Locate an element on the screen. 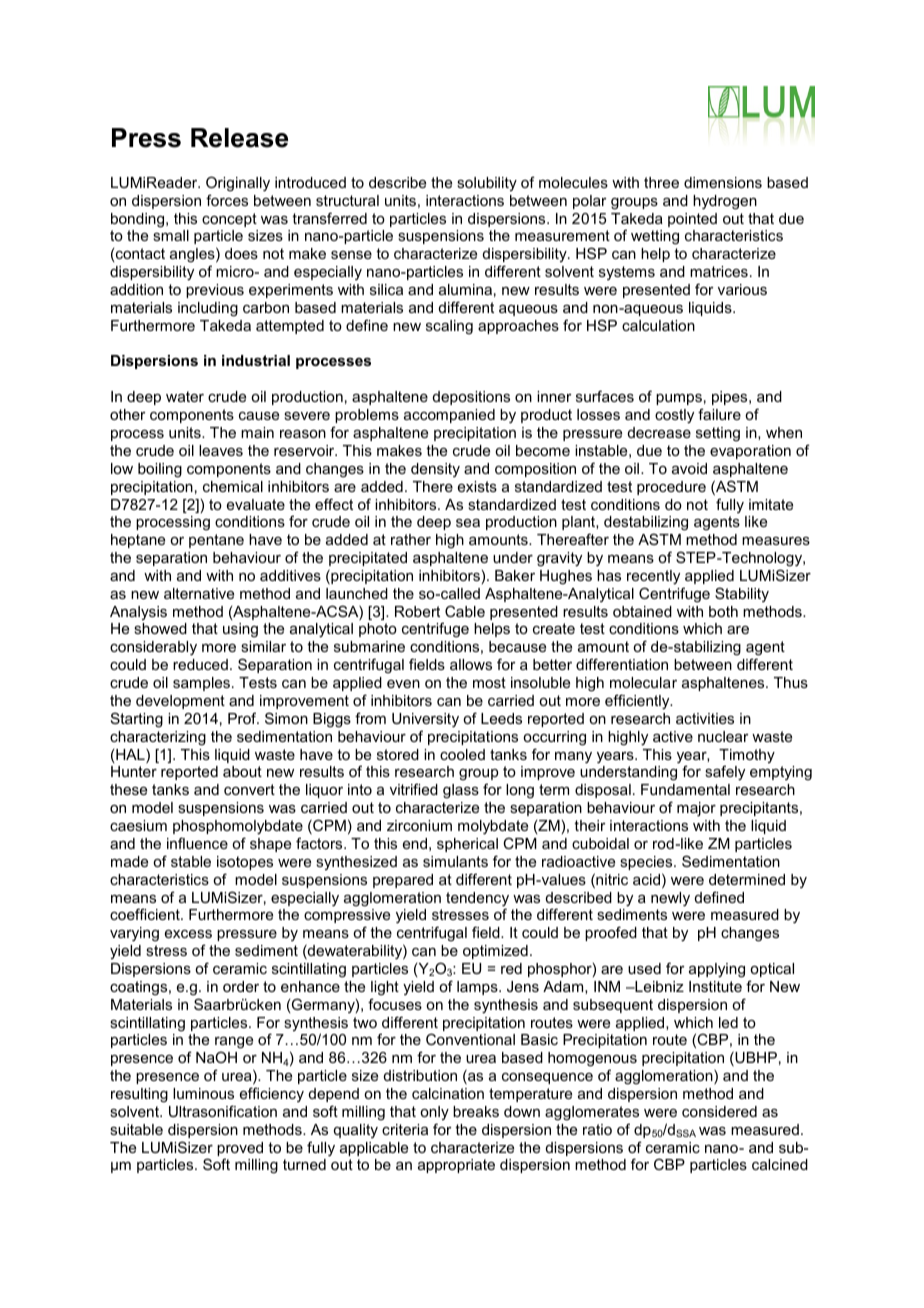 The height and width of the screenshot is (1308, 924). Originally is located at coordinates (238, 184).
